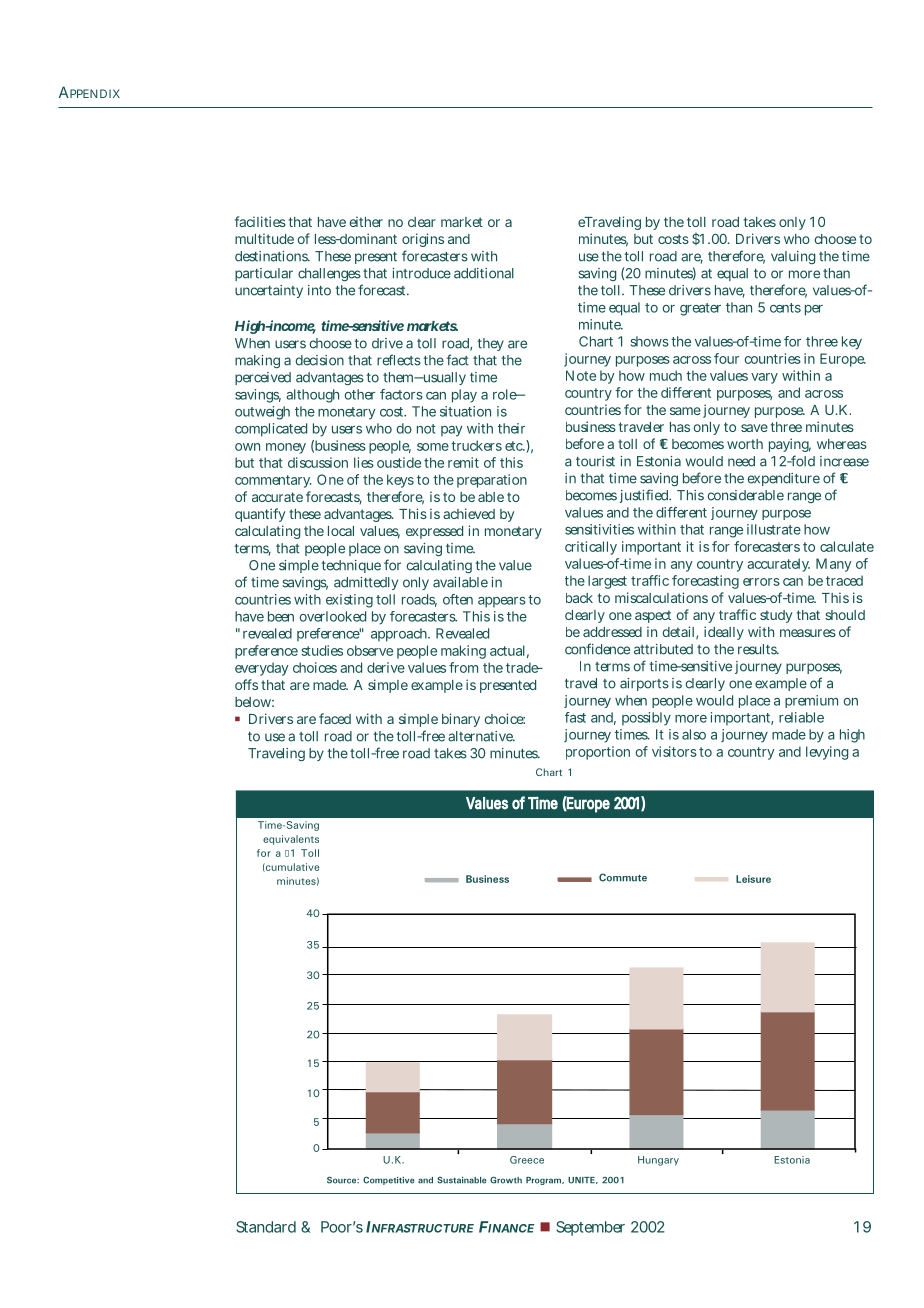  What do you see at coordinates (793, 257) in the screenshot?
I see `valuing` at bounding box center [793, 257].
